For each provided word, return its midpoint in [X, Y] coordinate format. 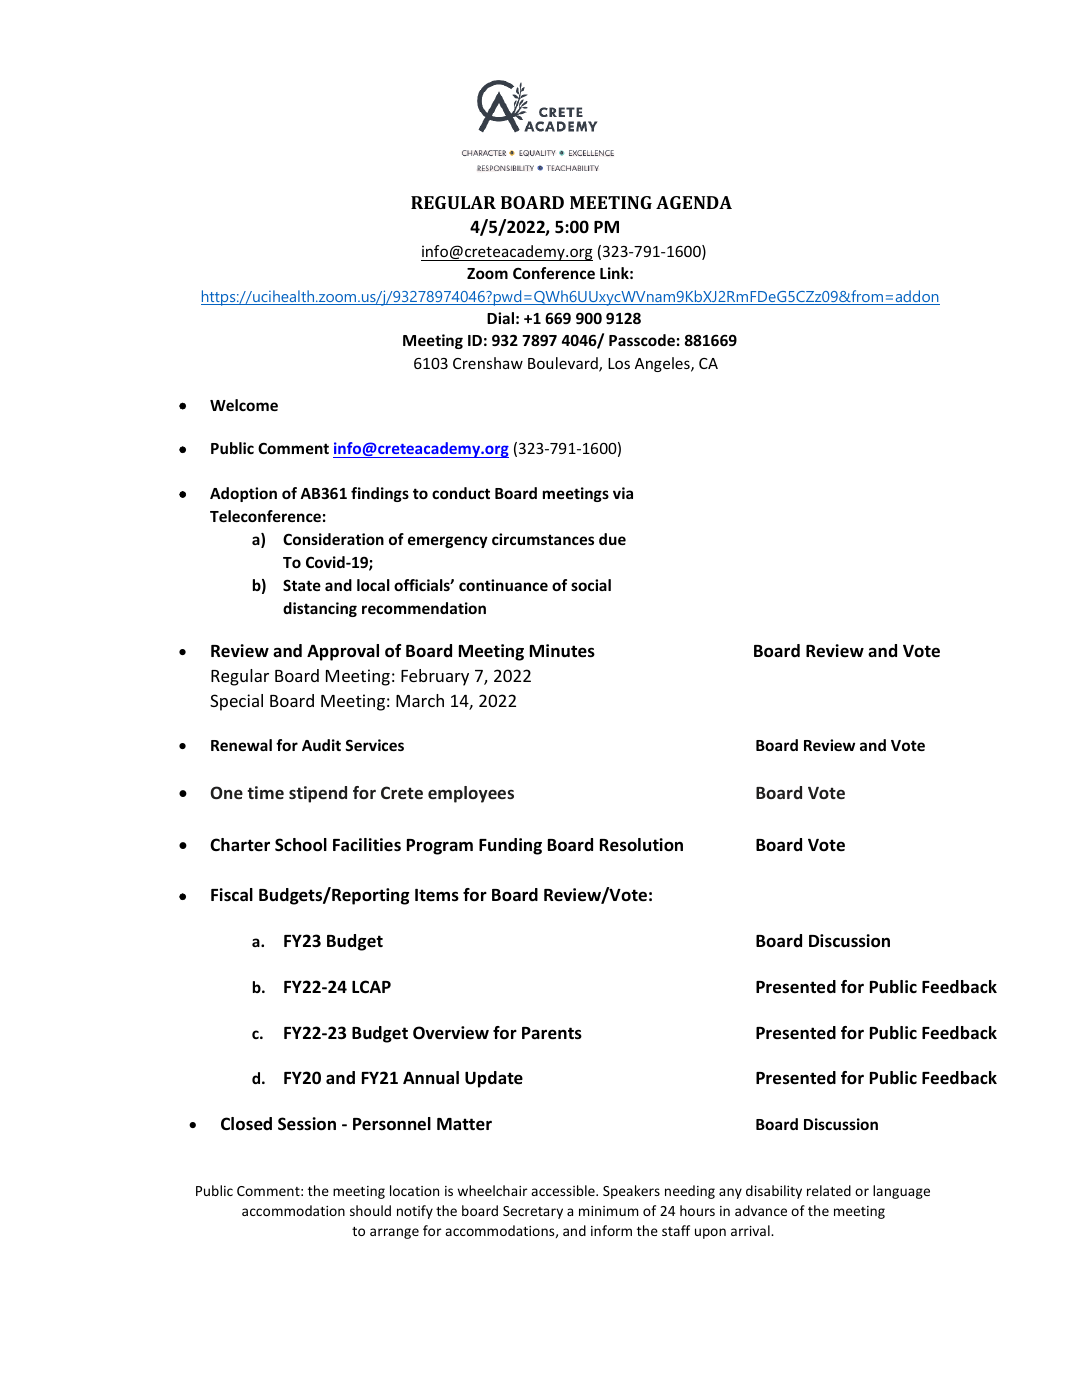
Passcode [642, 340]
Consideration [333, 539]
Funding [510, 846]
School [301, 845]
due [612, 539]
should [370, 1210]
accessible [564, 1190]
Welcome [244, 405]
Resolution [641, 845]
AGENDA [694, 202]
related [829, 1190]
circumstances [543, 539]
